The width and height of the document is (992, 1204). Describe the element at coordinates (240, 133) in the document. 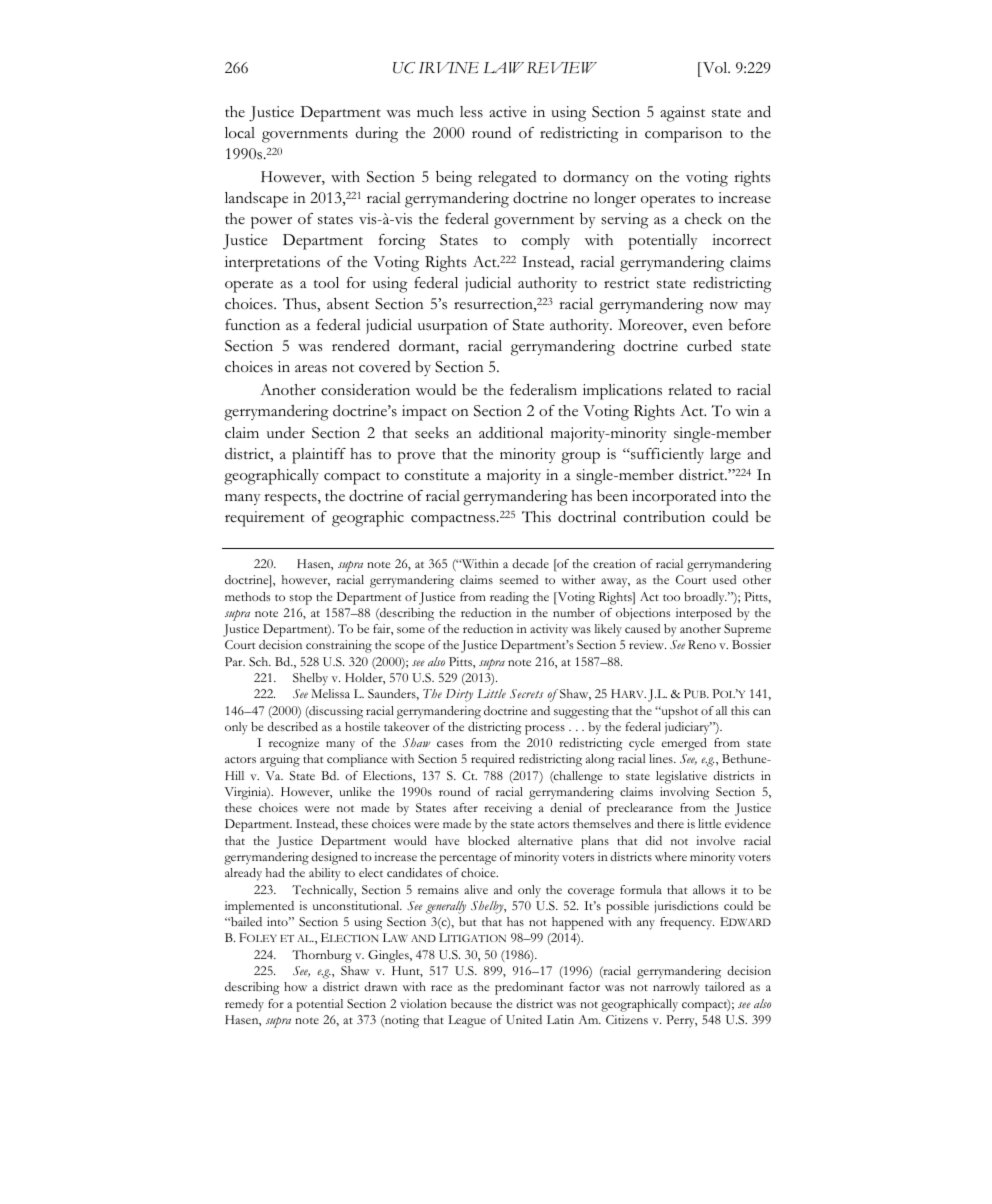

I see `local` at that location.
